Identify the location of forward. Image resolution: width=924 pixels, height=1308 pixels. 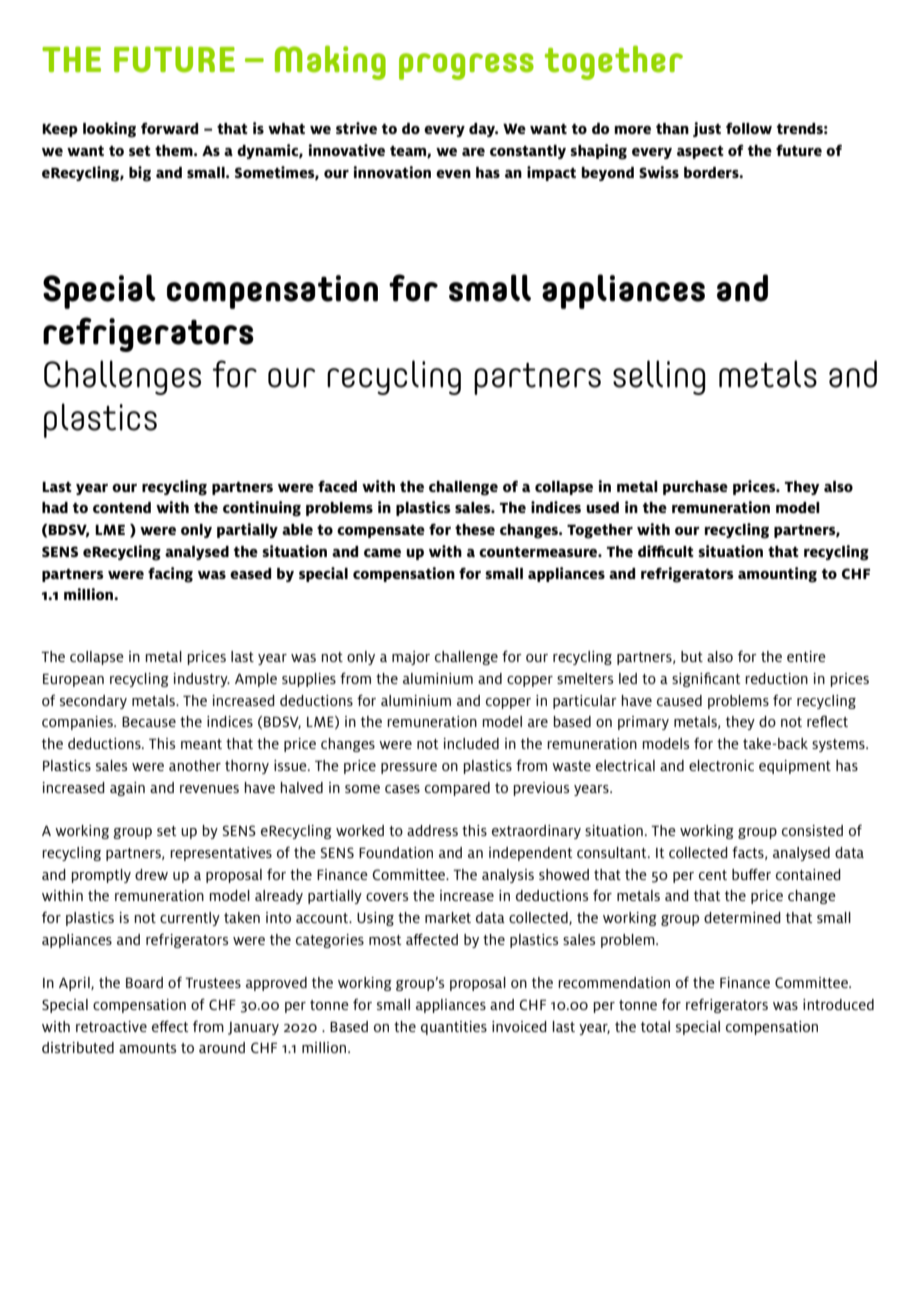
(169, 128).
